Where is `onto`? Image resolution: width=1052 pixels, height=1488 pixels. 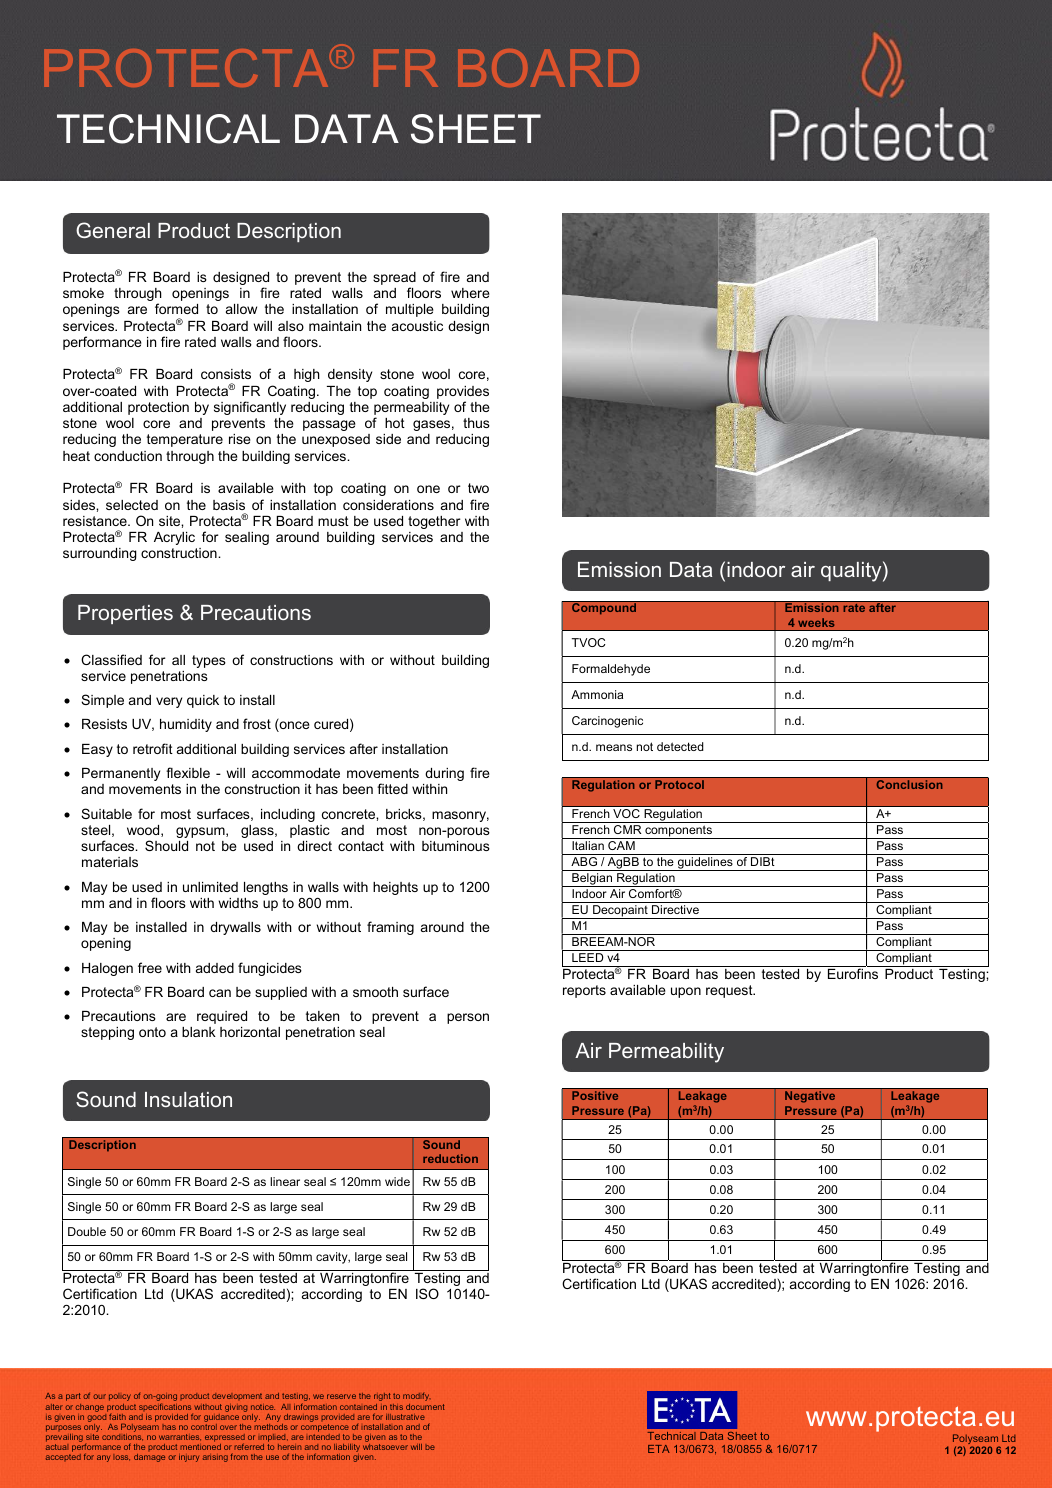 onto is located at coordinates (152, 1032).
